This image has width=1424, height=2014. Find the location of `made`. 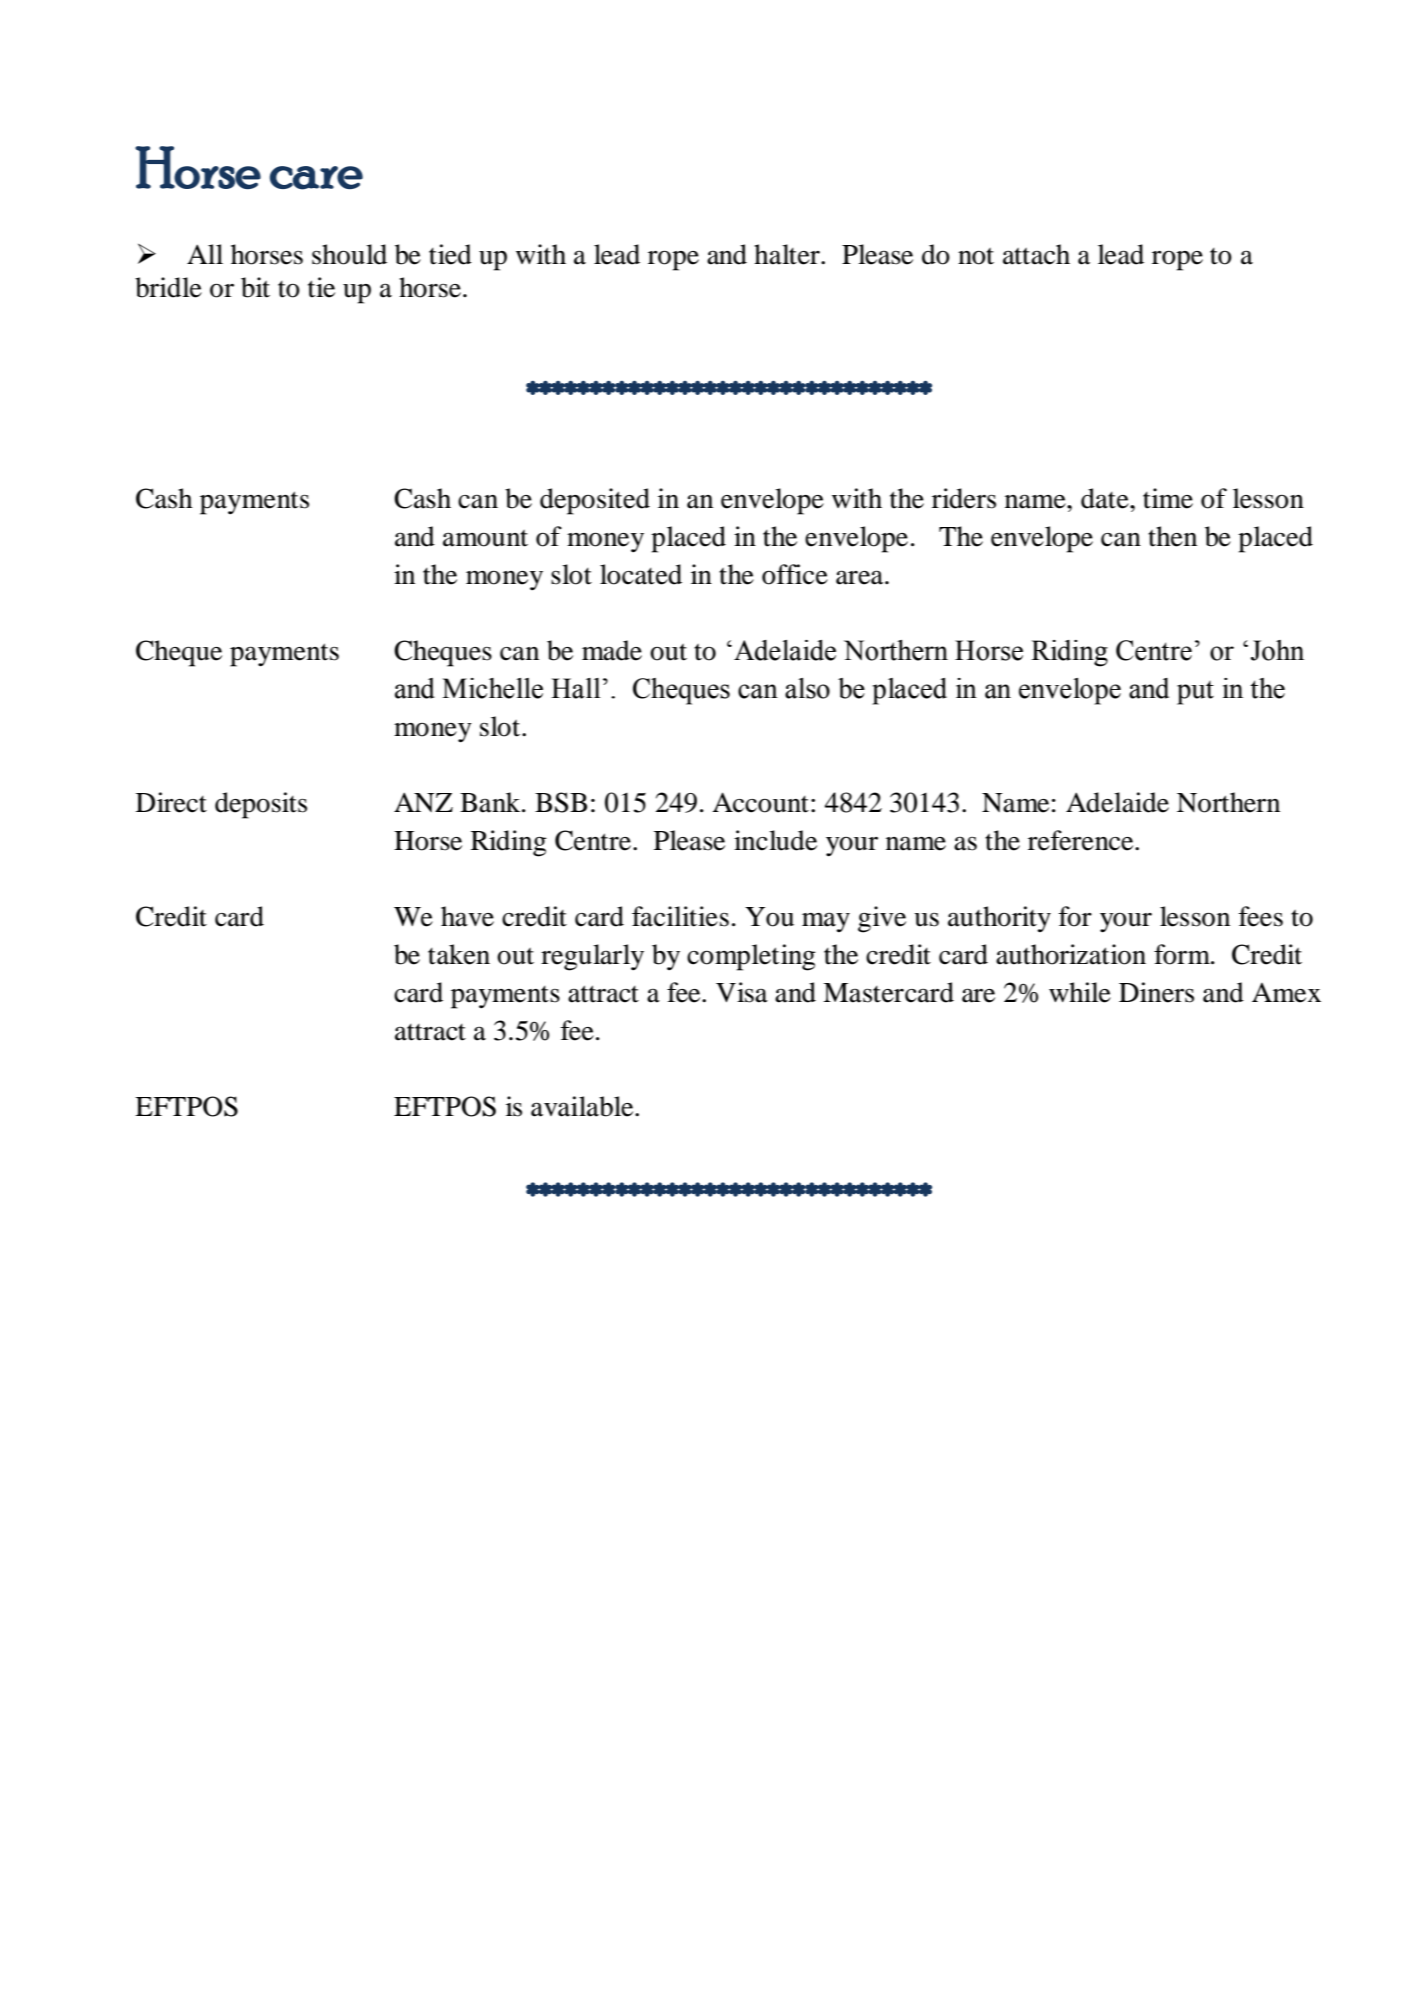

made is located at coordinates (612, 650).
